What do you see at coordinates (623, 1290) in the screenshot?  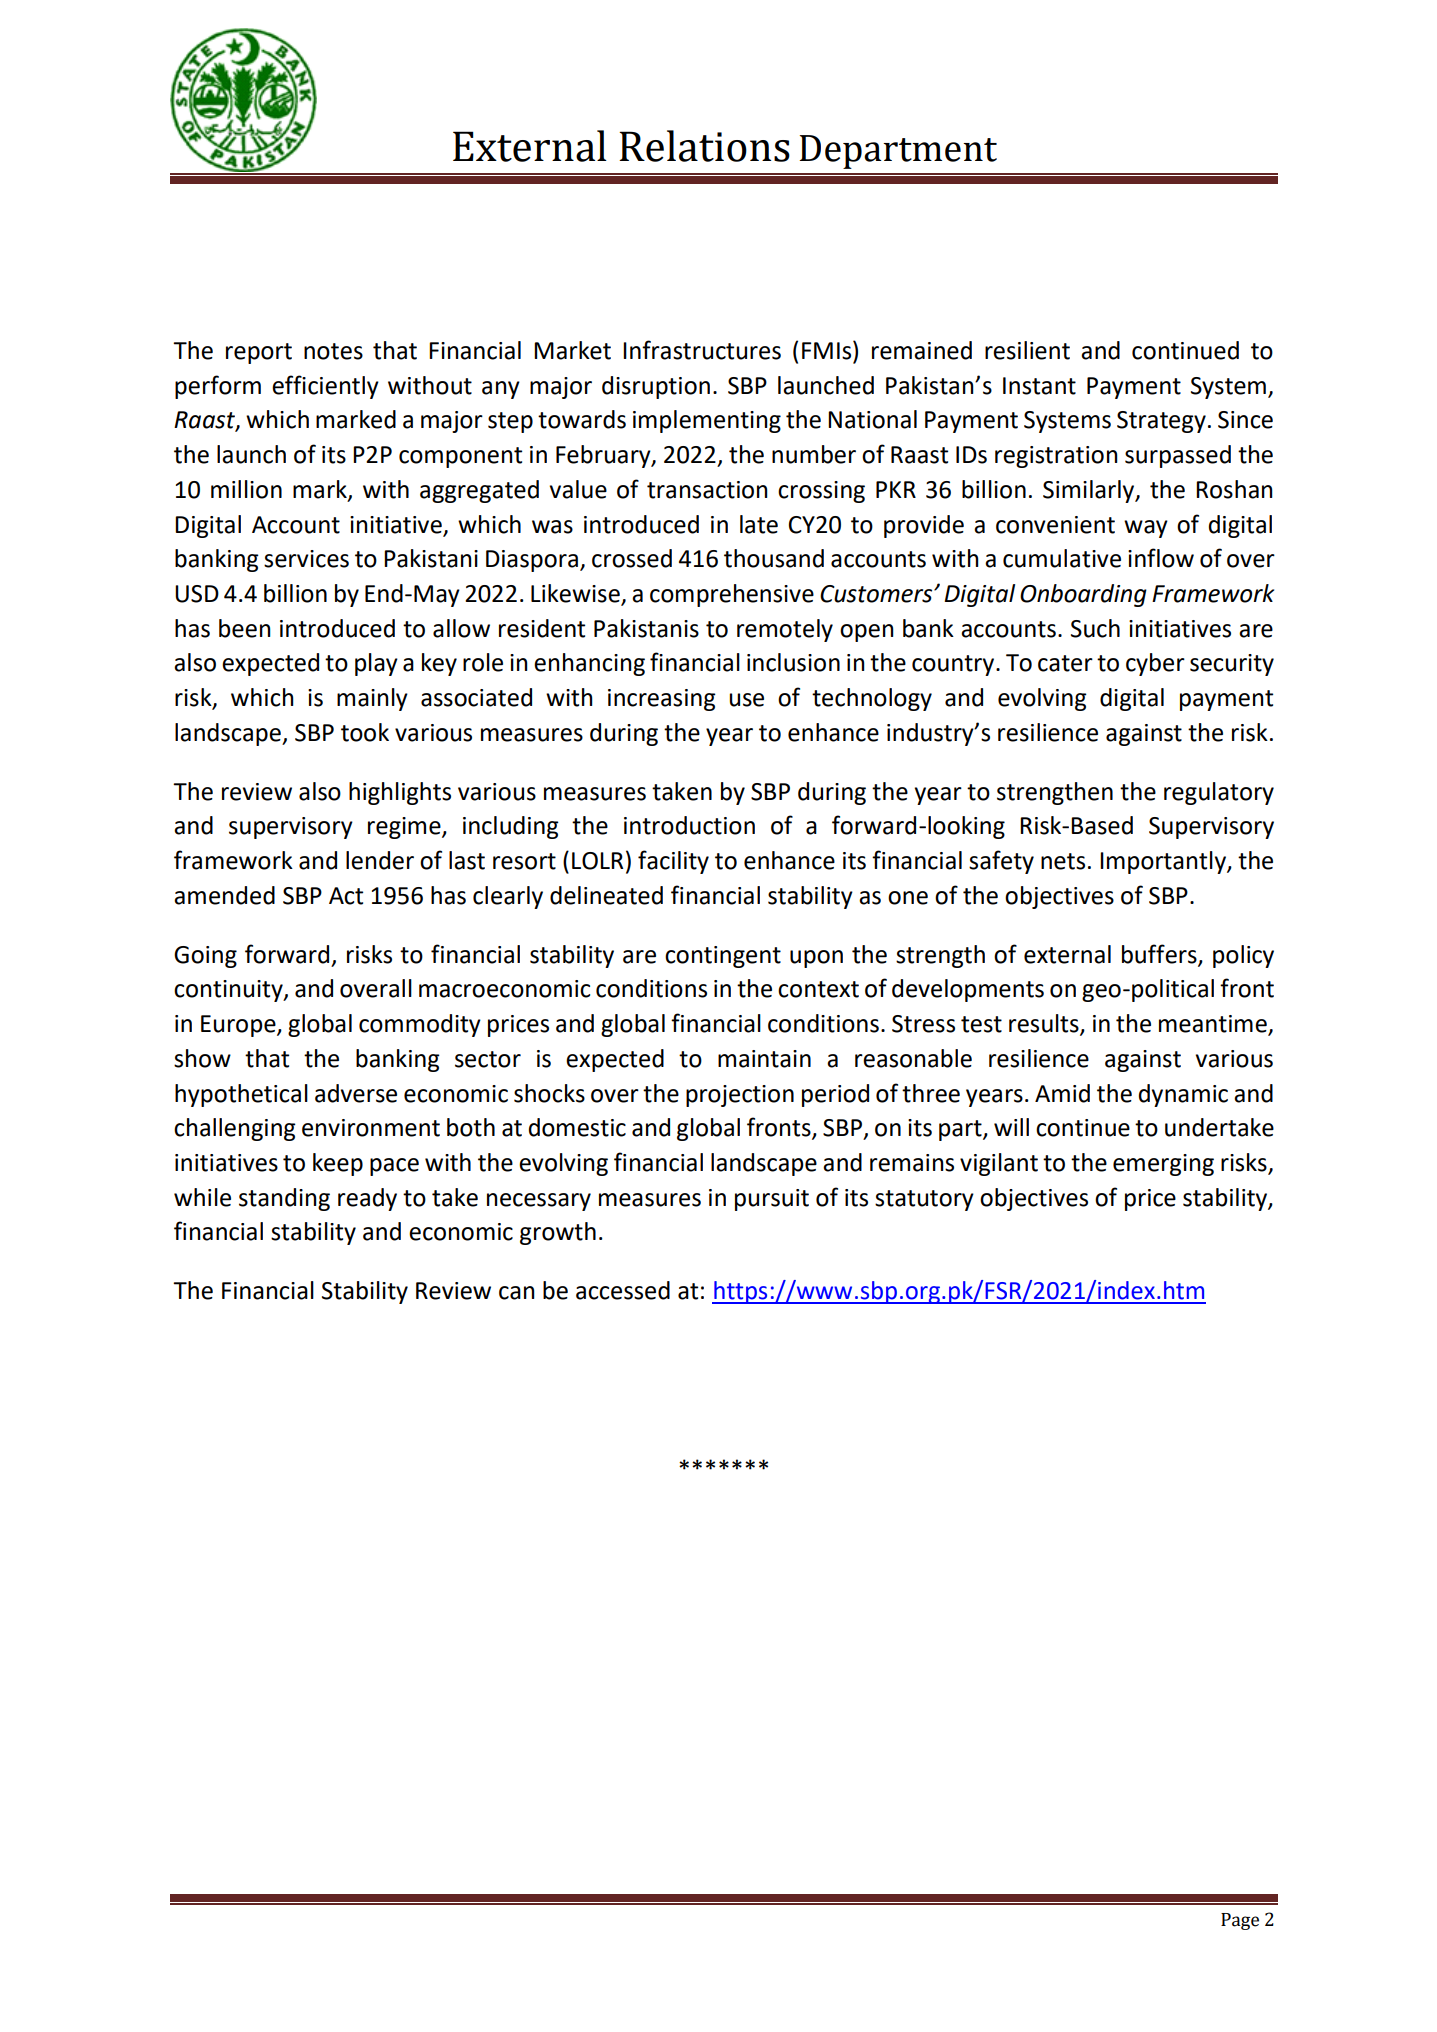 I see `accessed` at bounding box center [623, 1290].
